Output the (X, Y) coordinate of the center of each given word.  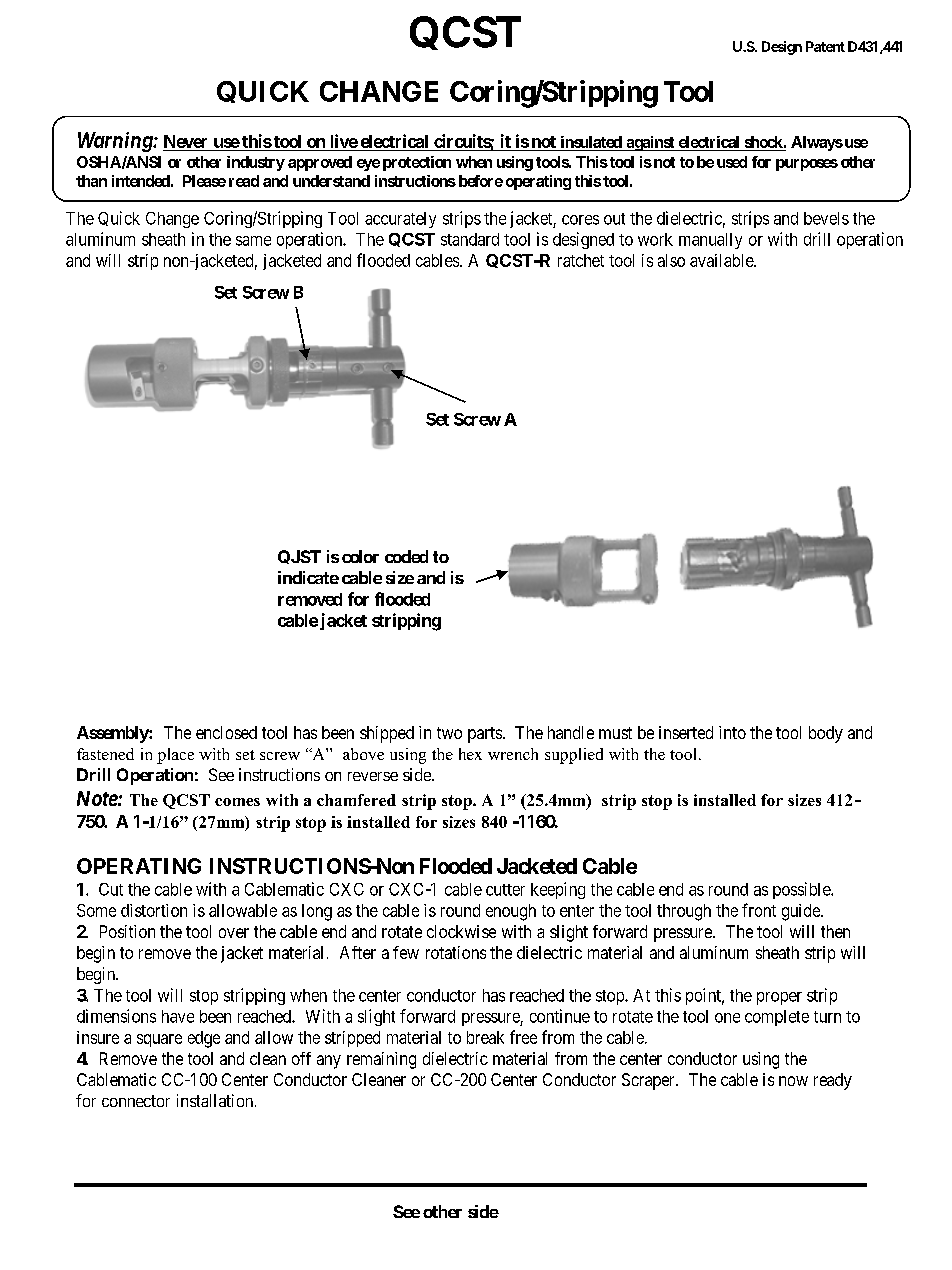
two (449, 733)
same (253, 241)
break (485, 1037)
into (732, 732)
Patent (825, 46)
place (175, 756)
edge (204, 1039)
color (360, 556)
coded (406, 556)
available (722, 260)
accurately (400, 220)
